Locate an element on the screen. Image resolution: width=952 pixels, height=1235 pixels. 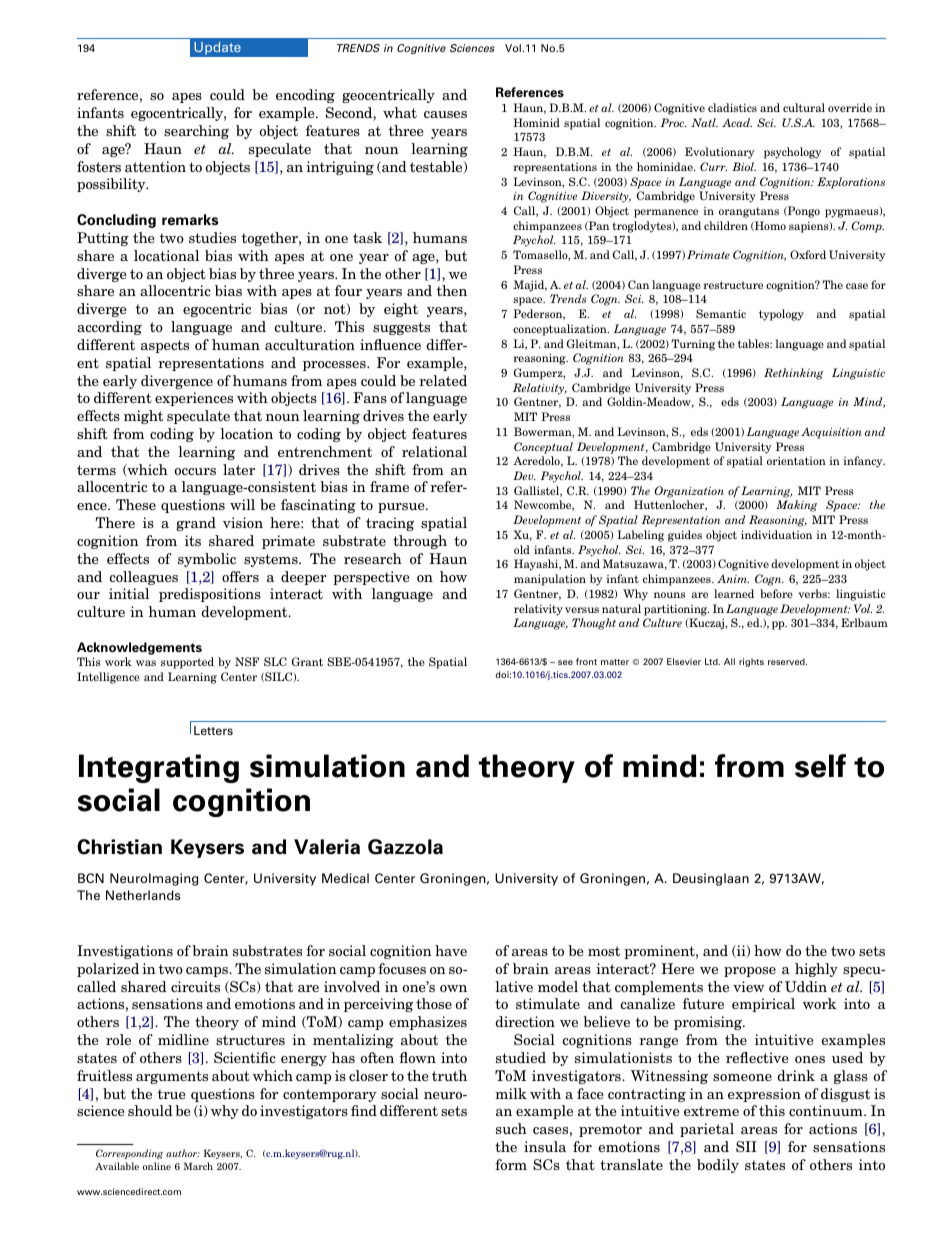
Netherlands is located at coordinates (143, 895).
